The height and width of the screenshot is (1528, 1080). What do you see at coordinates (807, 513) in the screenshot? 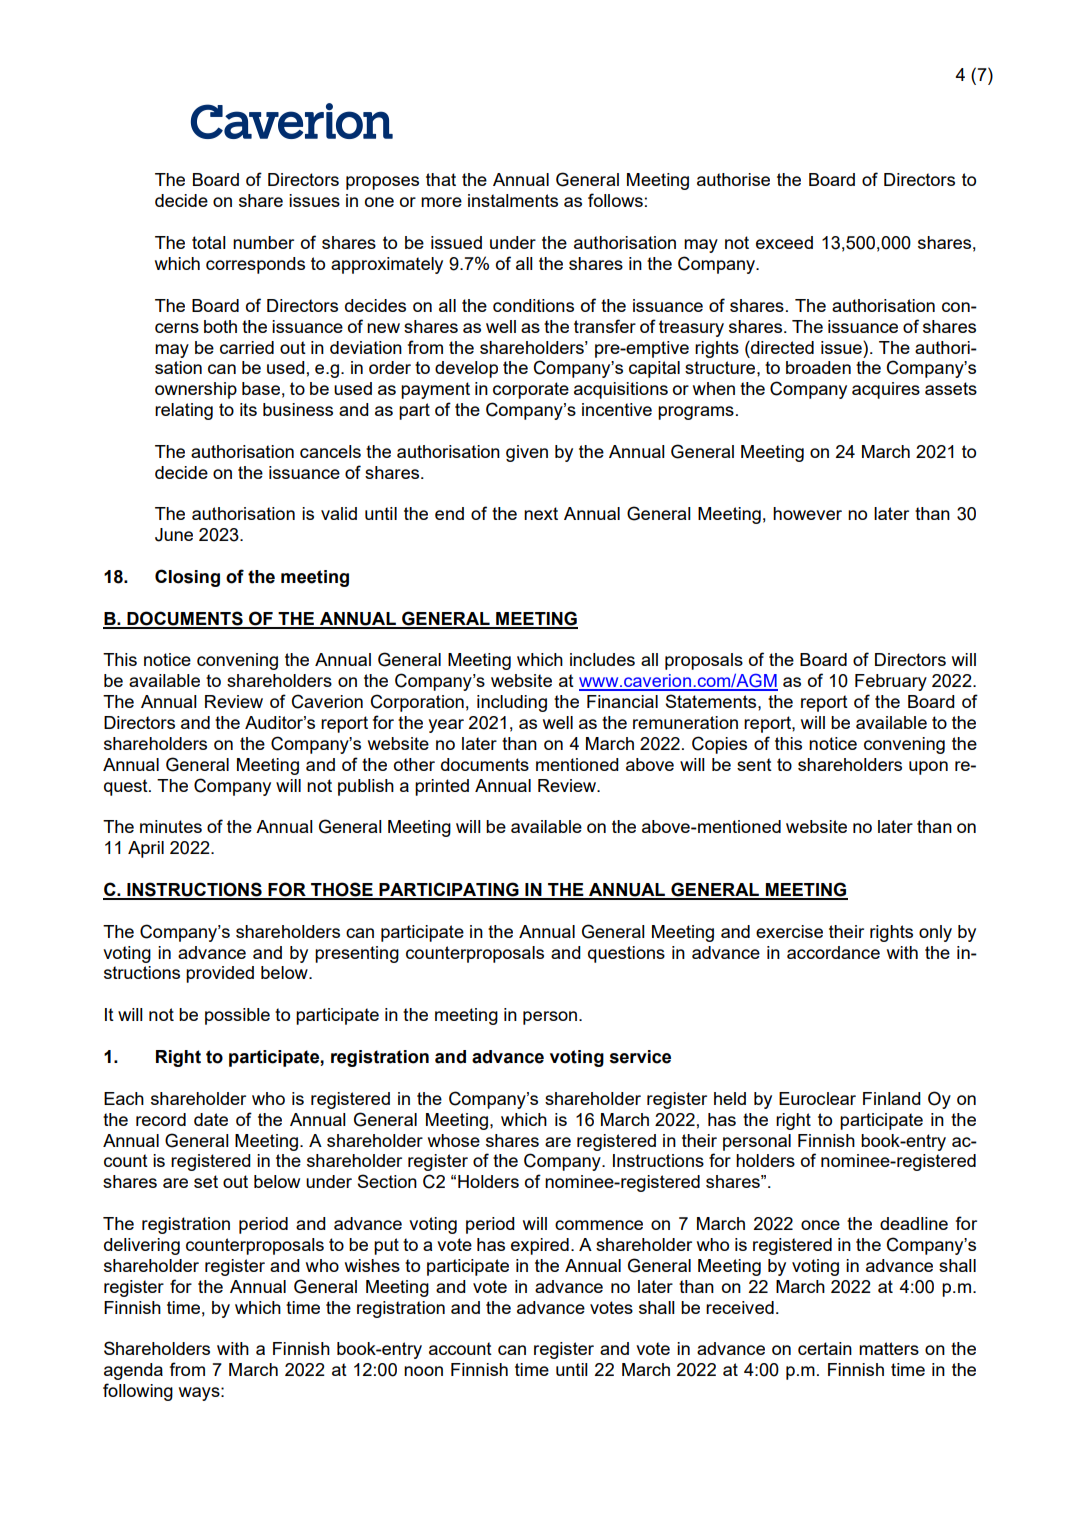
I see `however` at bounding box center [807, 513].
